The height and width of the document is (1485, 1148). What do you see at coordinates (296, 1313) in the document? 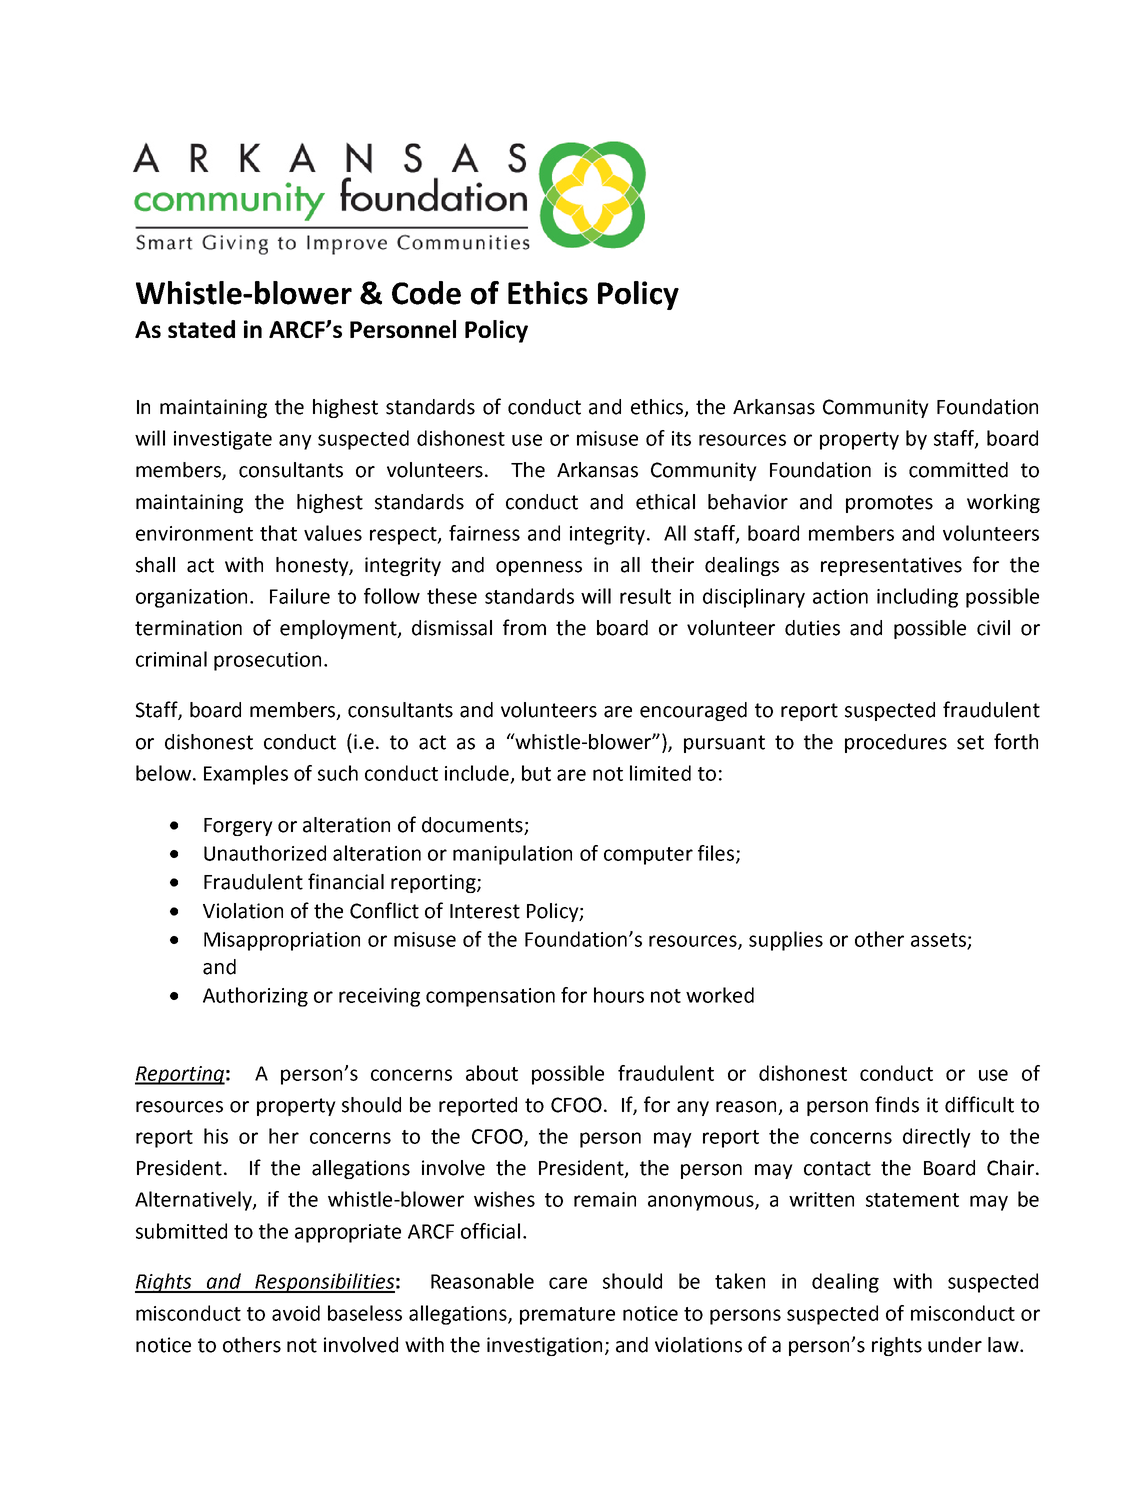
I see `avoid` at bounding box center [296, 1313].
